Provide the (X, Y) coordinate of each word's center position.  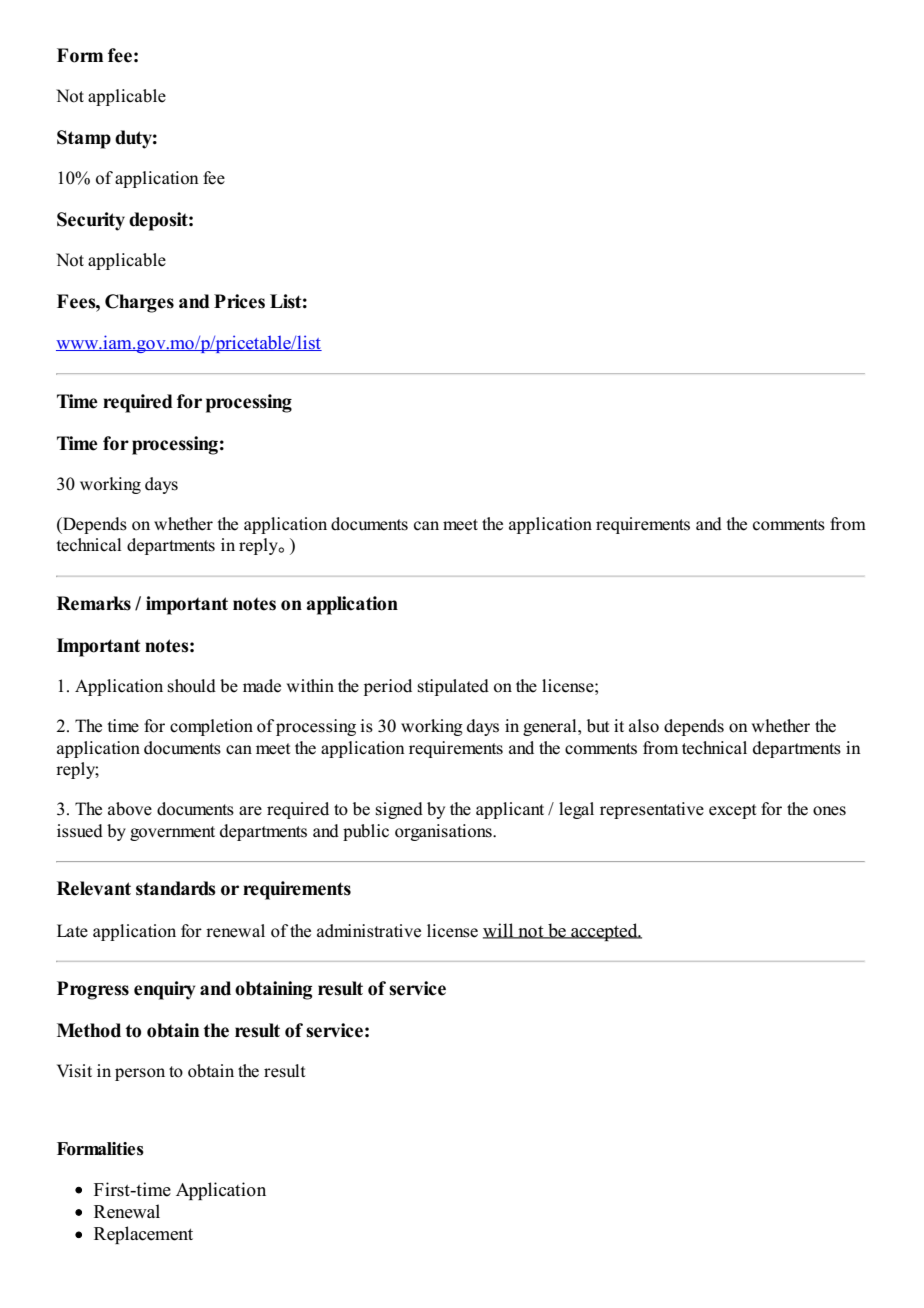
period (388, 687)
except (733, 811)
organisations (444, 832)
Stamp (84, 139)
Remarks (94, 603)
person (140, 1074)
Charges (139, 303)
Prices (239, 301)
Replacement (143, 1235)
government (172, 833)
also (644, 726)
